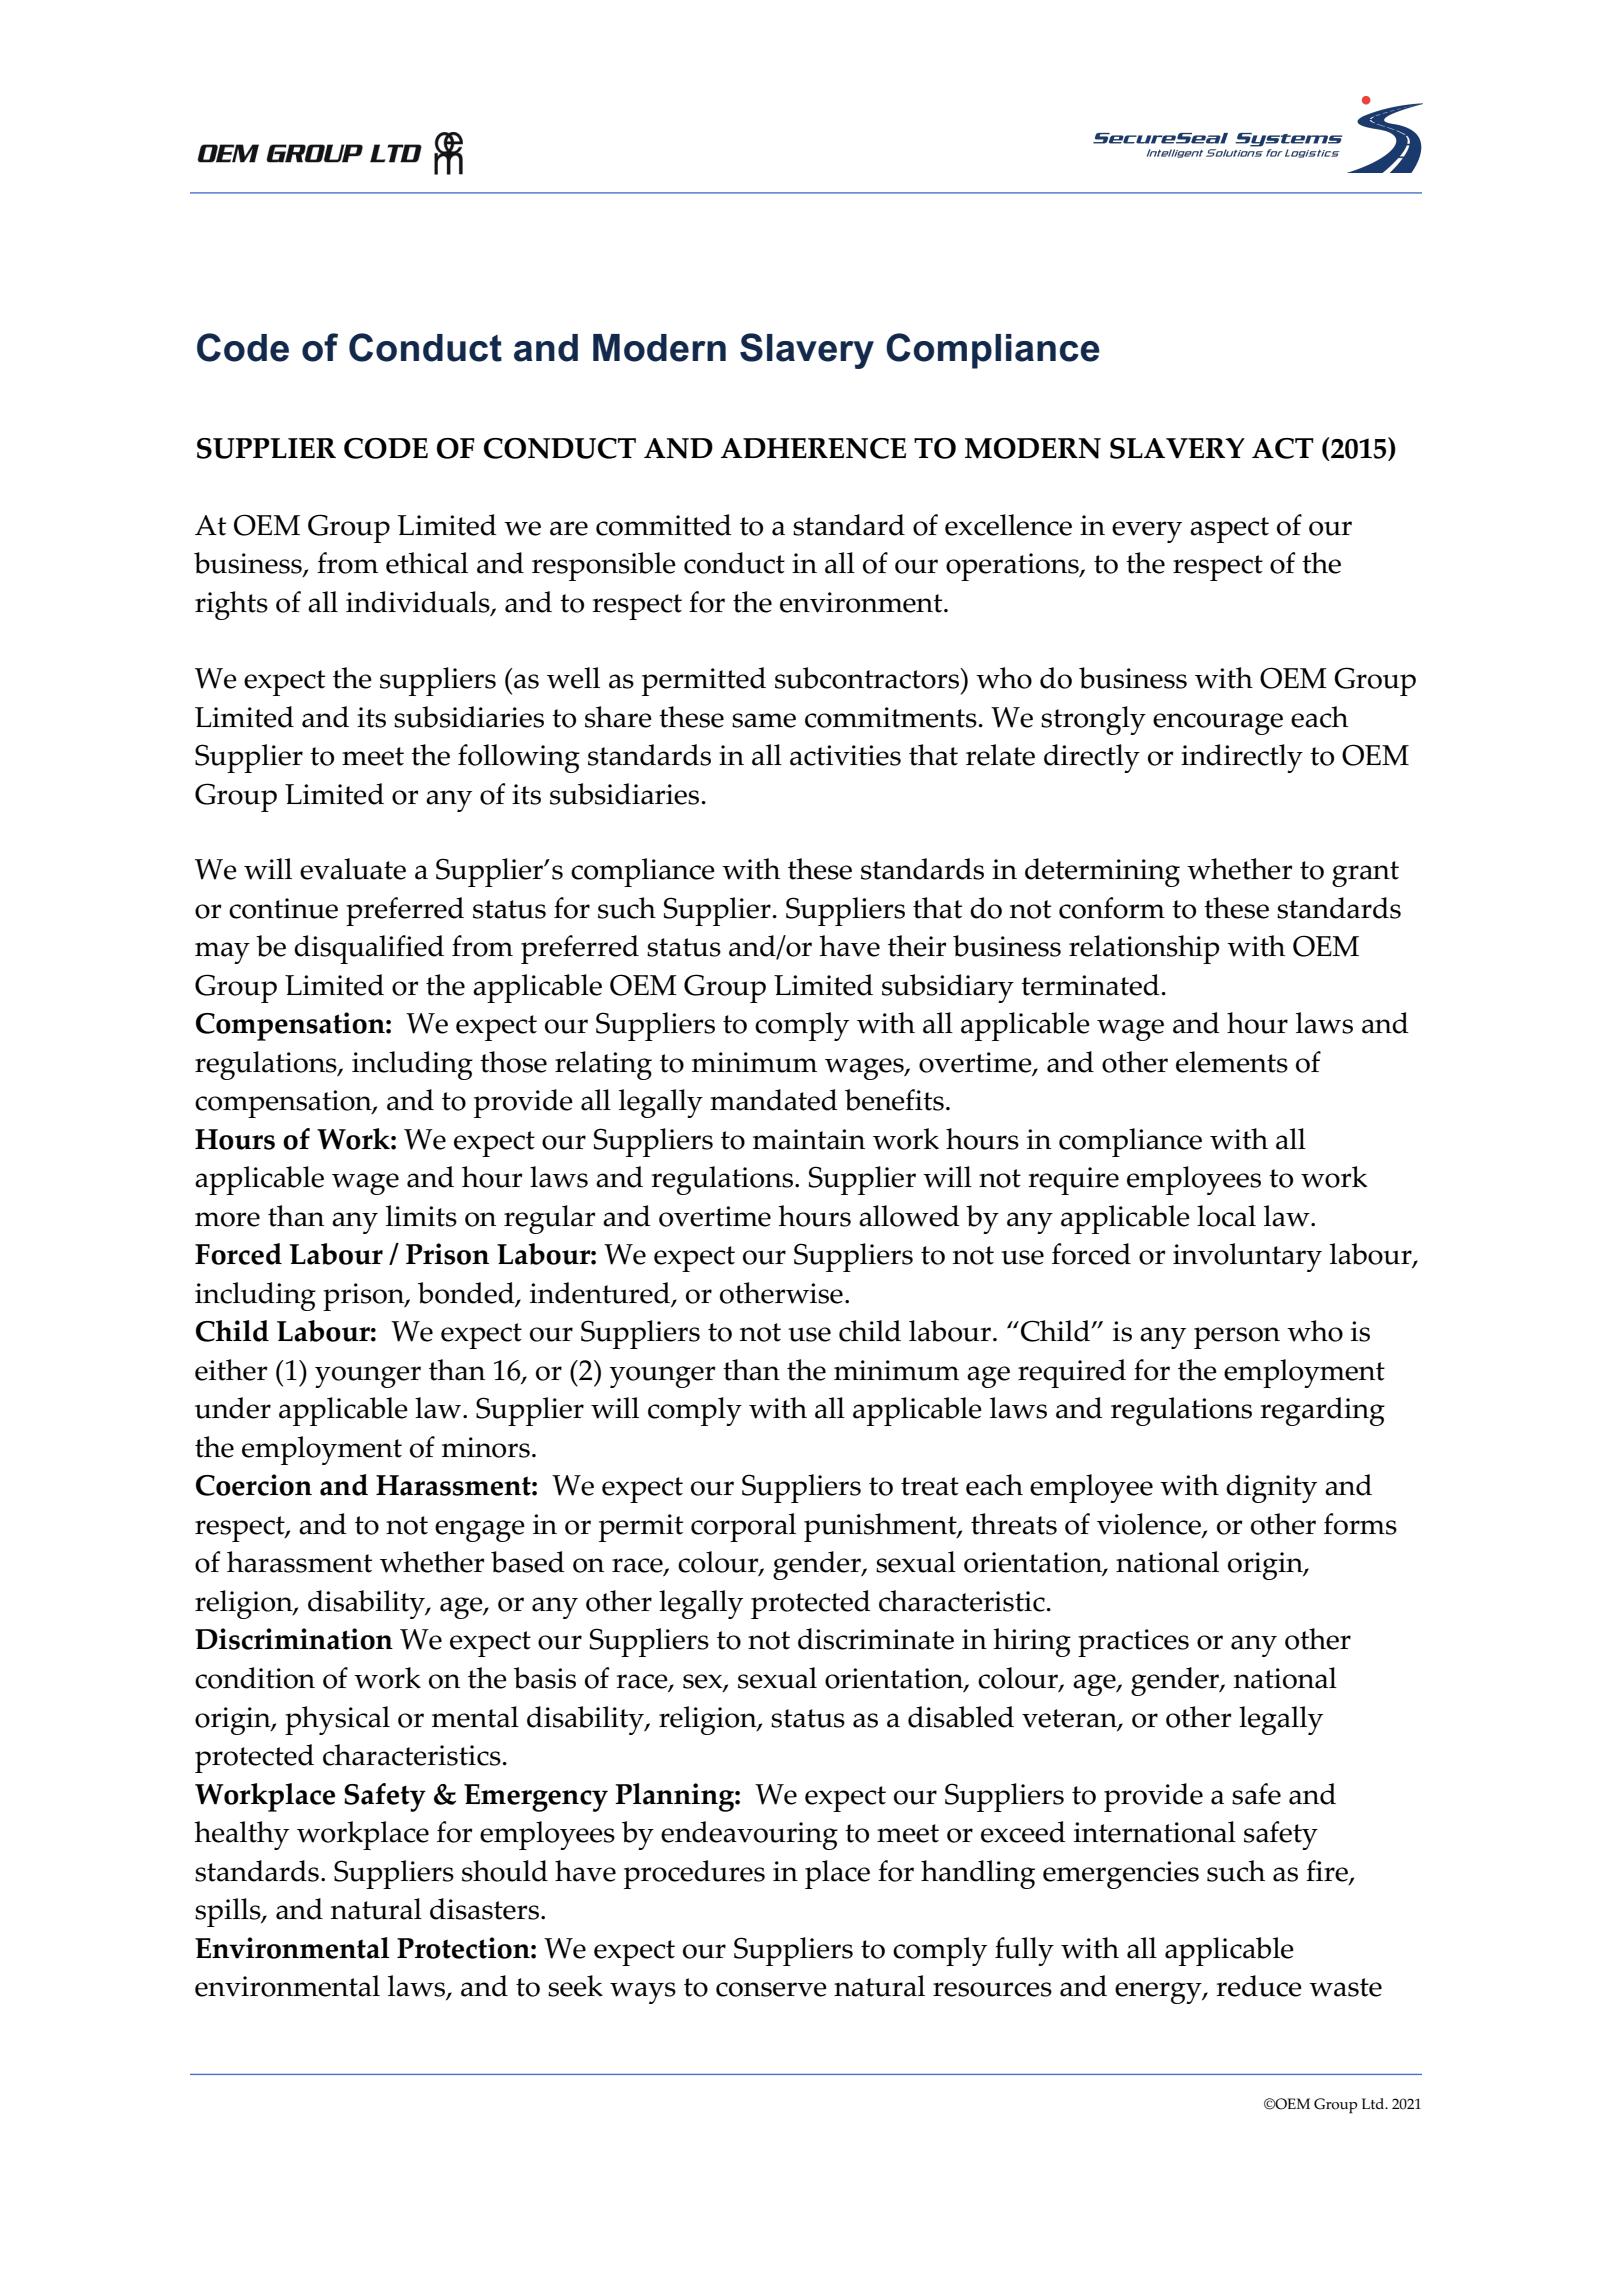 The width and height of the screenshot is (1619, 2289). I want to click on conserve, so click(771, 1989).
